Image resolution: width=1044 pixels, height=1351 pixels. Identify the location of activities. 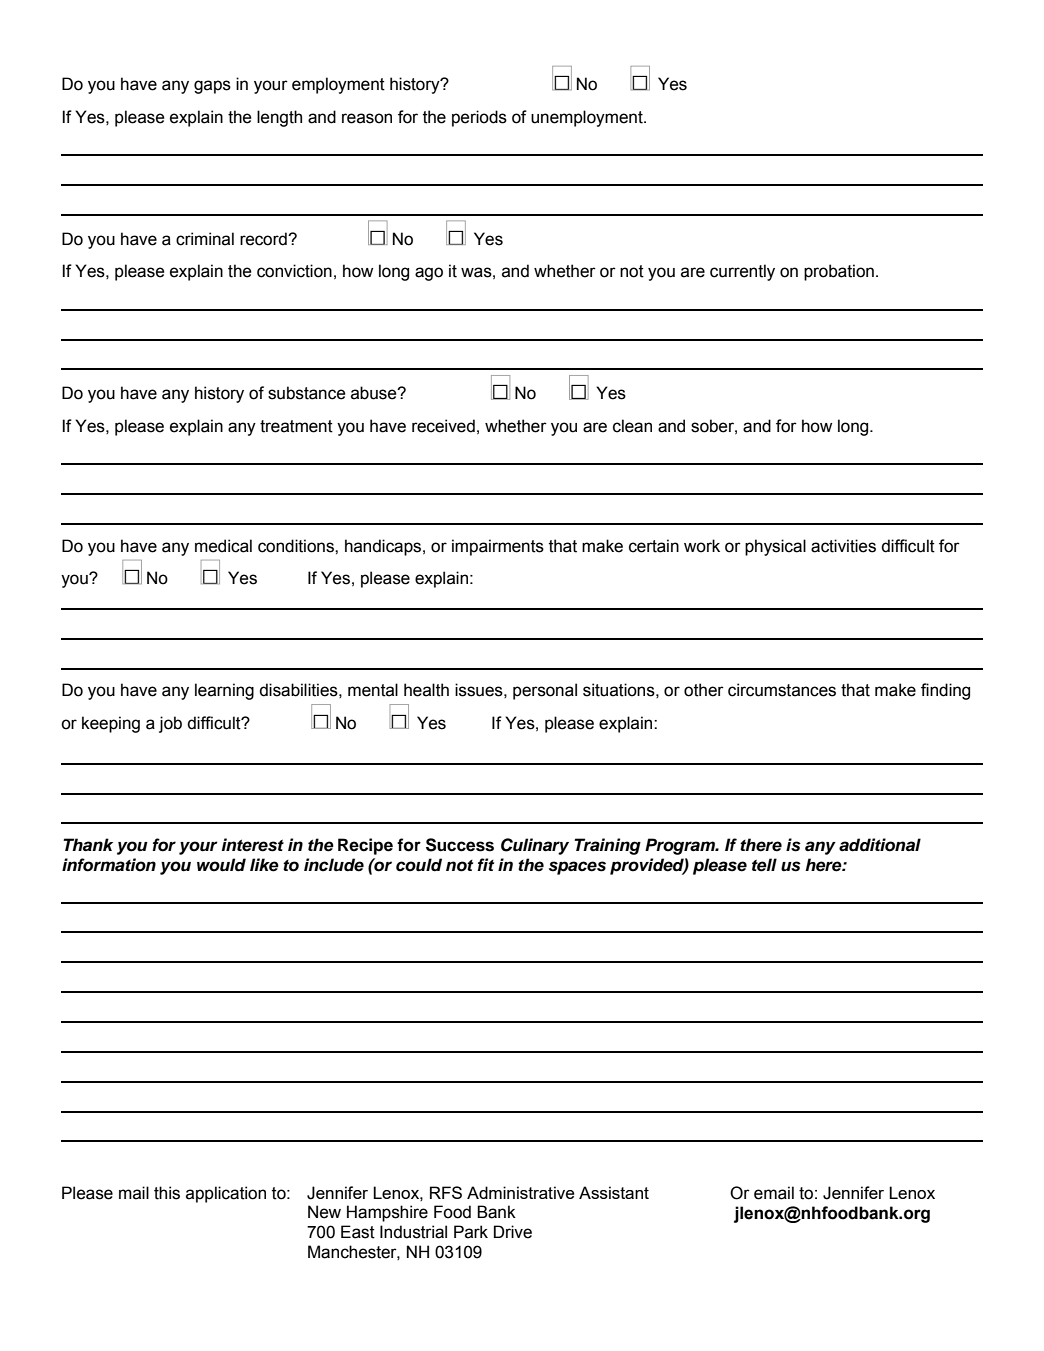
(843, 546).
